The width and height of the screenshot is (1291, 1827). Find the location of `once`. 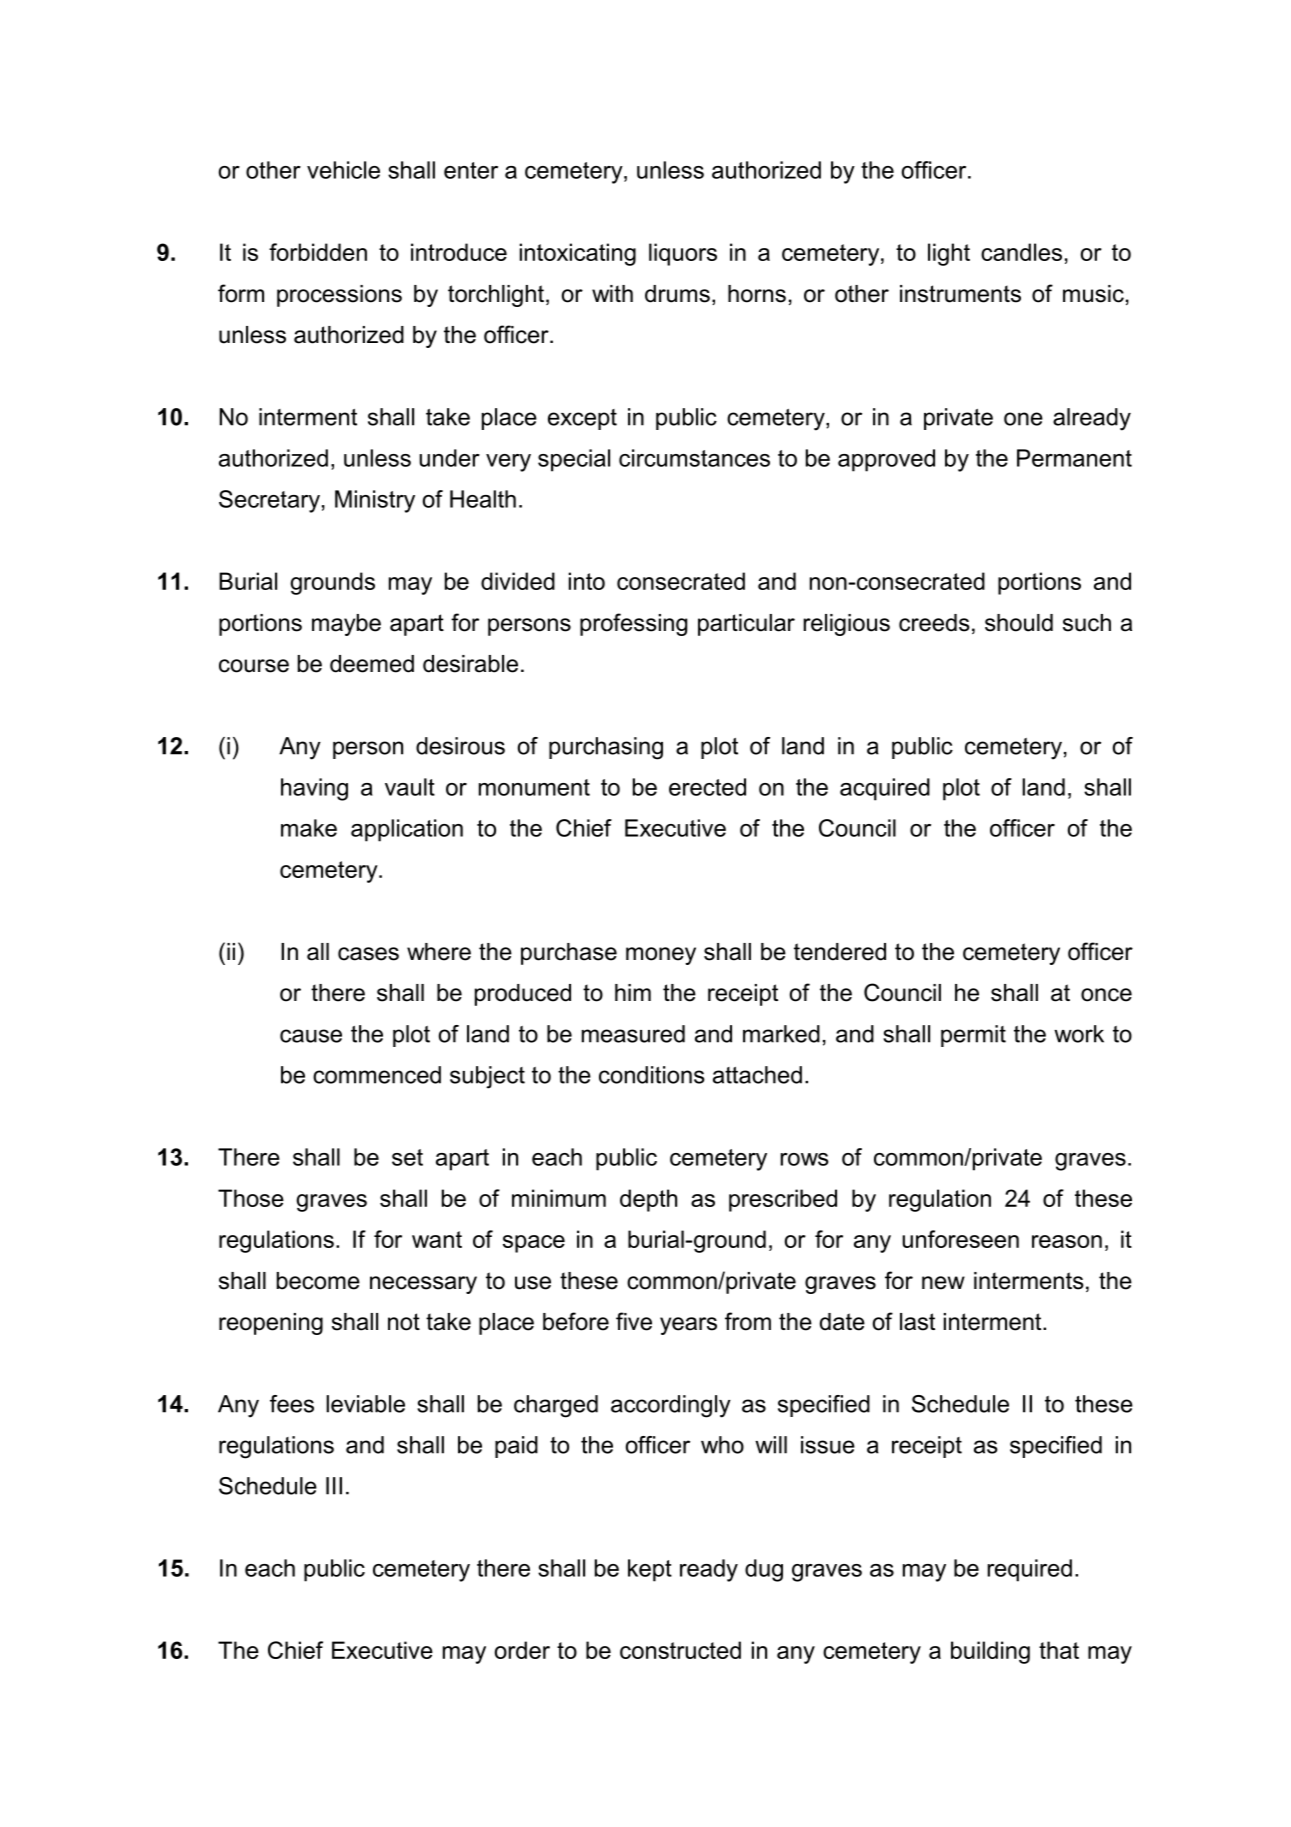

once is located at coordinates (1106, 995).
